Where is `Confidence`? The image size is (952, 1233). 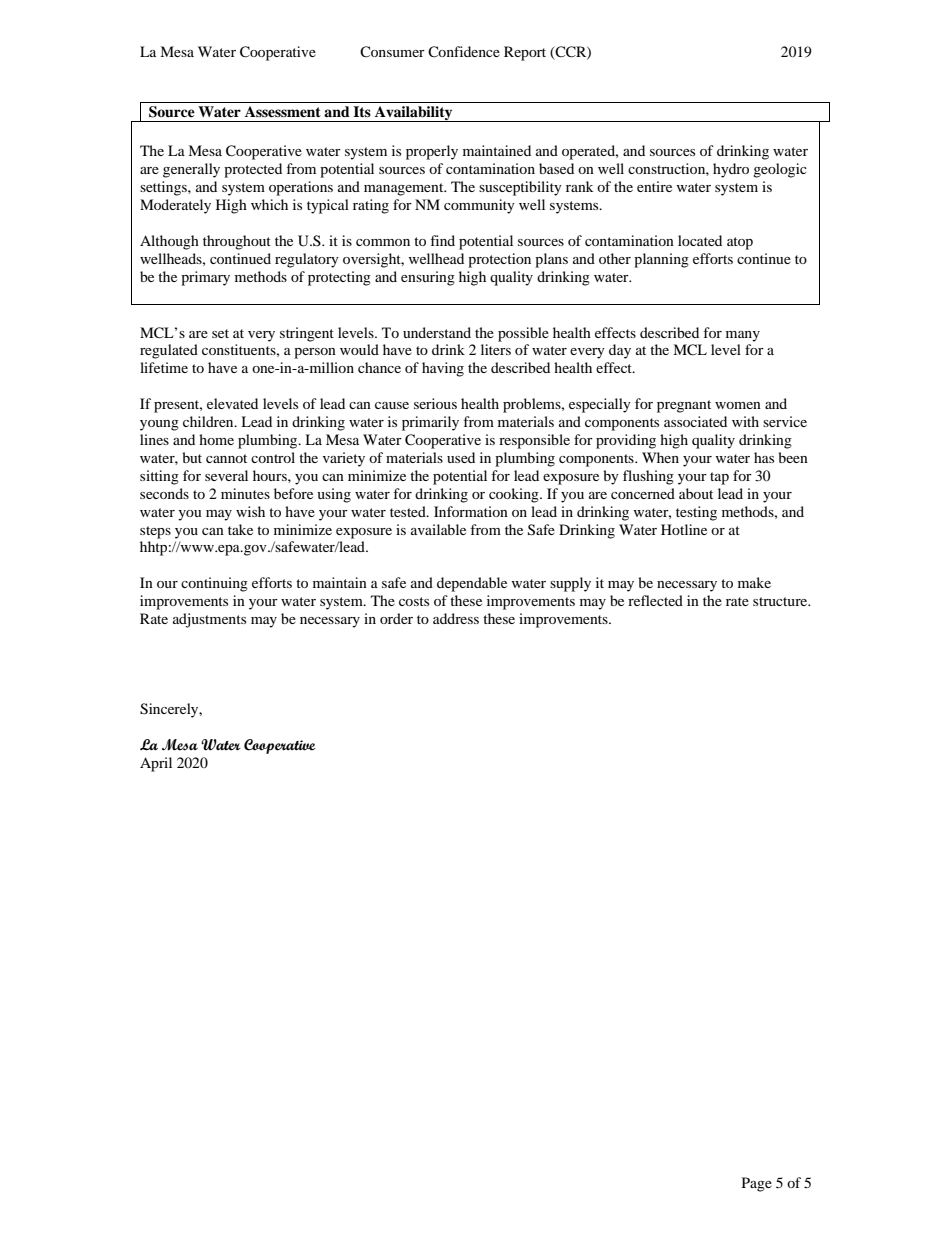
Confidence is located at coordinates (464, 52).
